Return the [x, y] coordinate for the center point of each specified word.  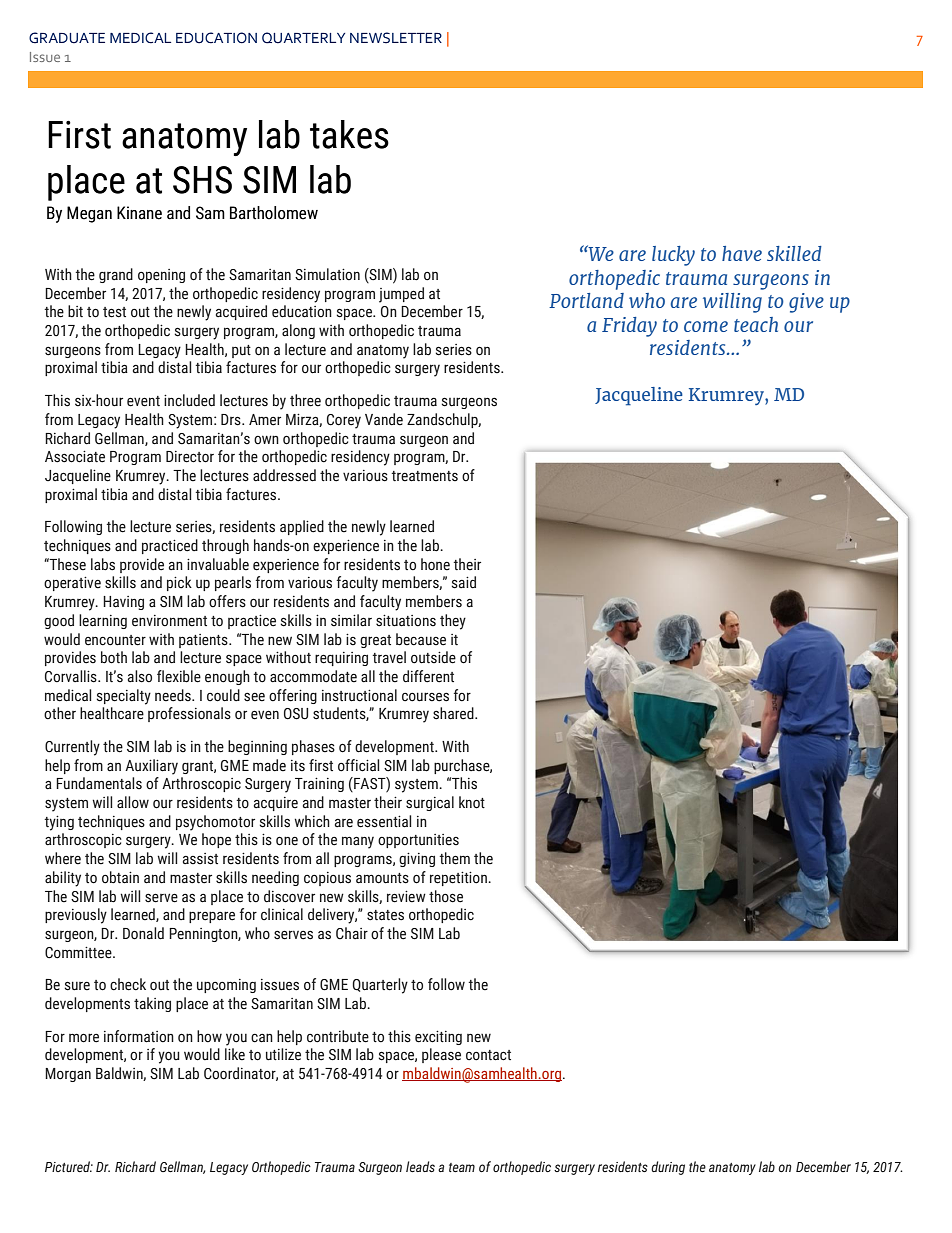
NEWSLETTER [396, 38]
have [742, 253]
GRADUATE [67, 38]
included [189, 400]
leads [420, 1166]
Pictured [69, 1166]
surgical [430, 803]
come [706, 326]
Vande [384, 419]
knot [472, 802]
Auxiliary [151, 767]
